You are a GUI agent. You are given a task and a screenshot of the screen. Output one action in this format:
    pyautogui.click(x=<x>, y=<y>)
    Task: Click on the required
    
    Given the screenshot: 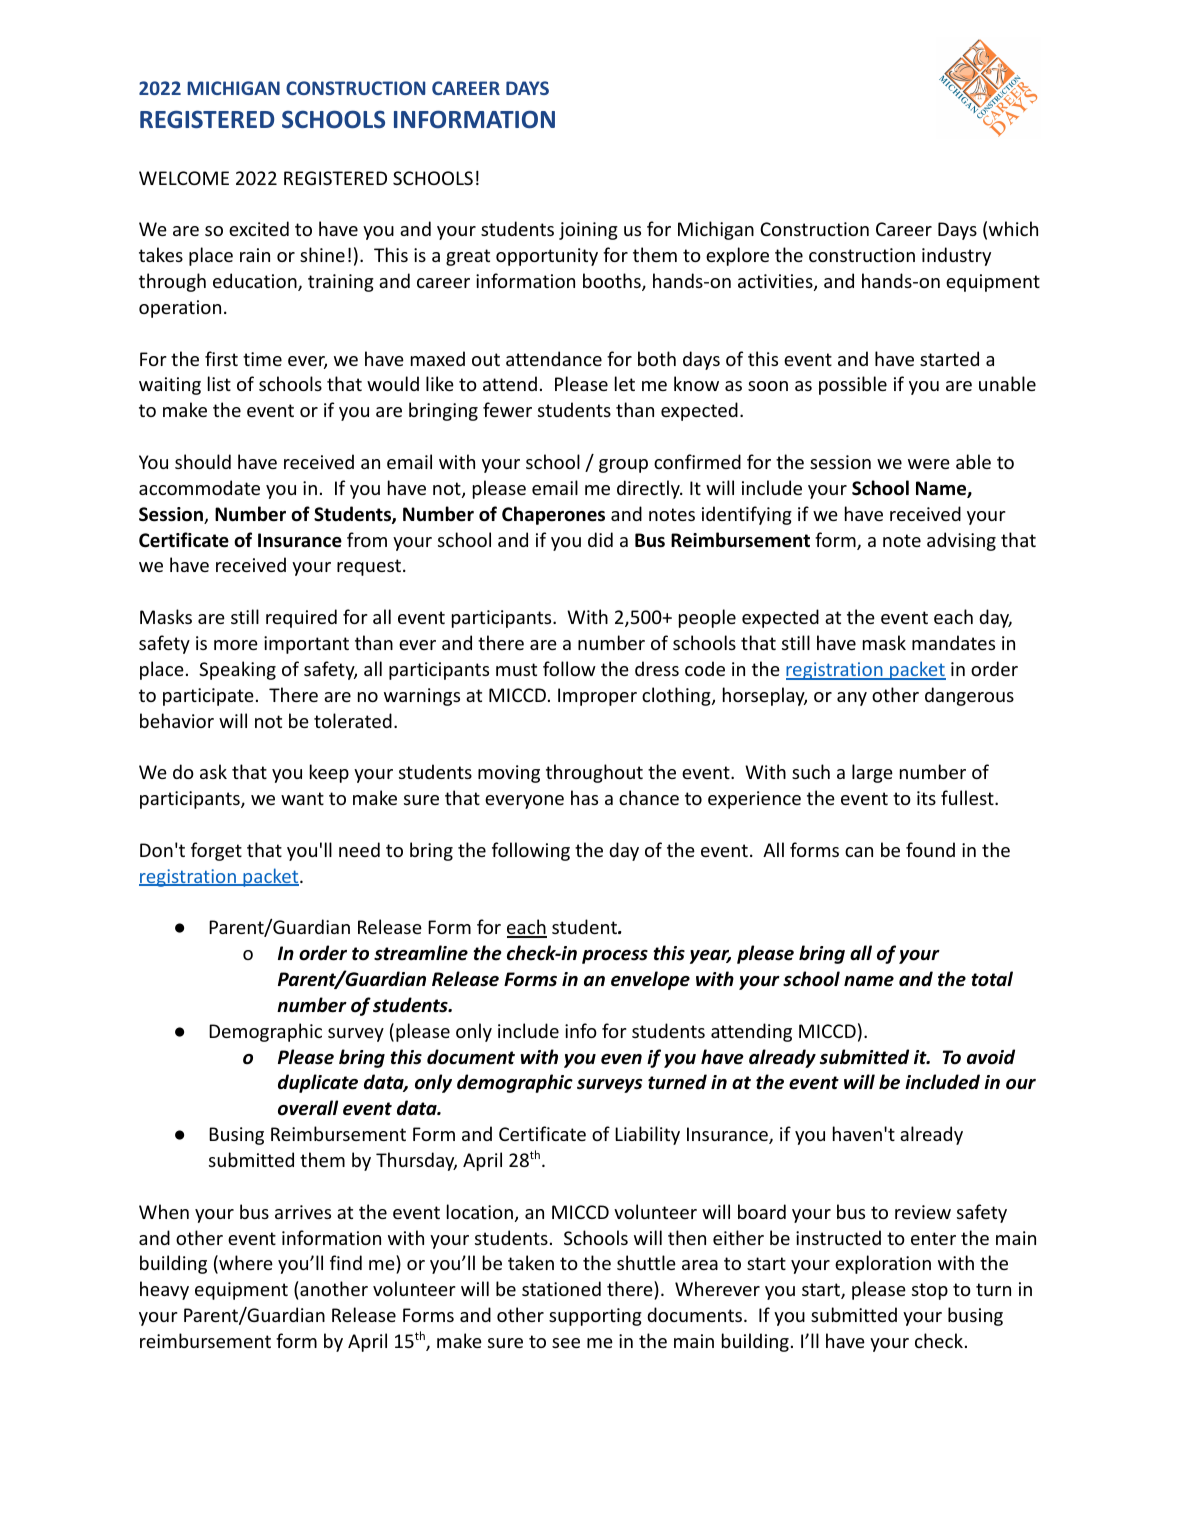 What is the action you would take?
    pyautogui.click(x=301, y=618)
